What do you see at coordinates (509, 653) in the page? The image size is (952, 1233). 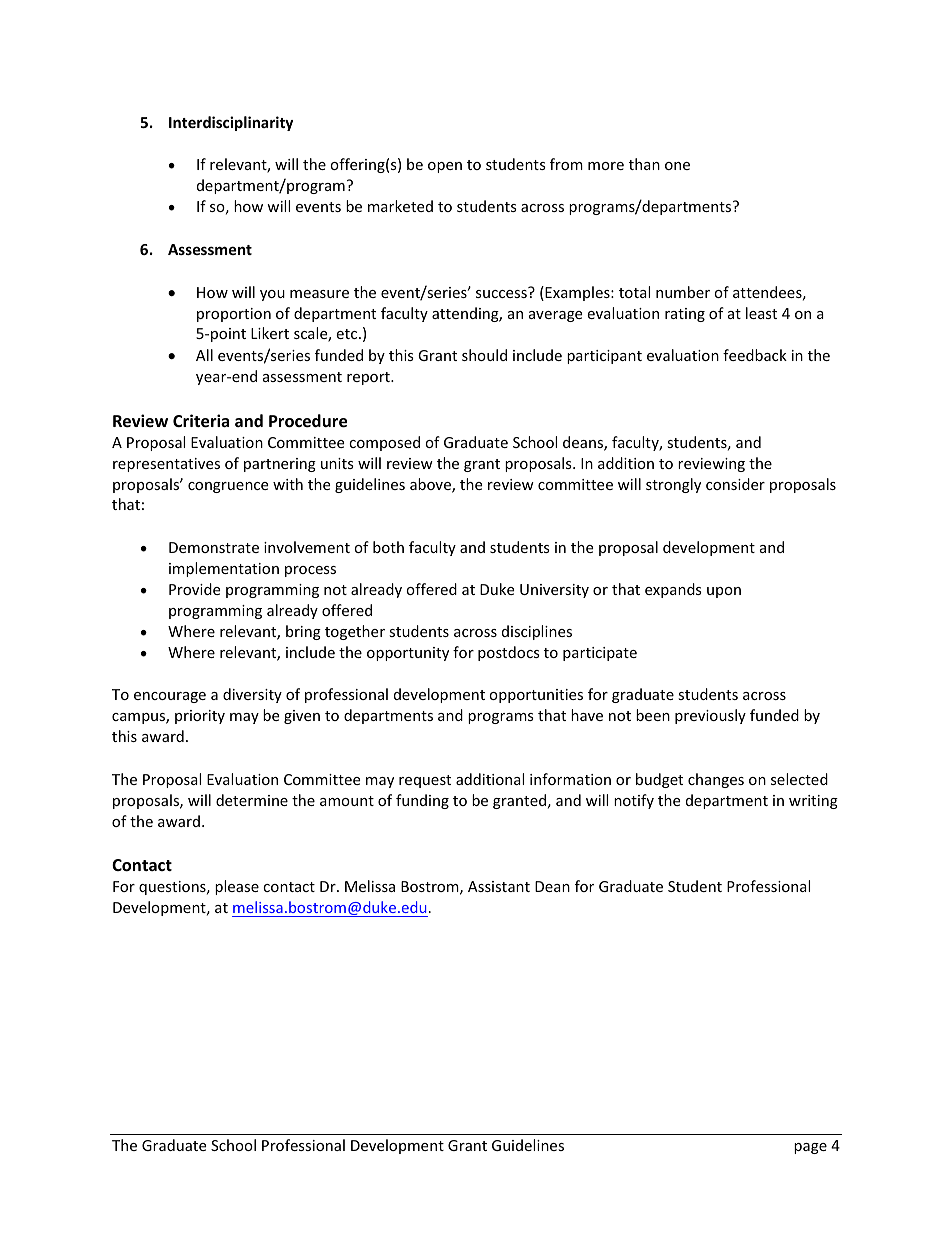 I see `postdocs` at bounding box center [509, 653].
